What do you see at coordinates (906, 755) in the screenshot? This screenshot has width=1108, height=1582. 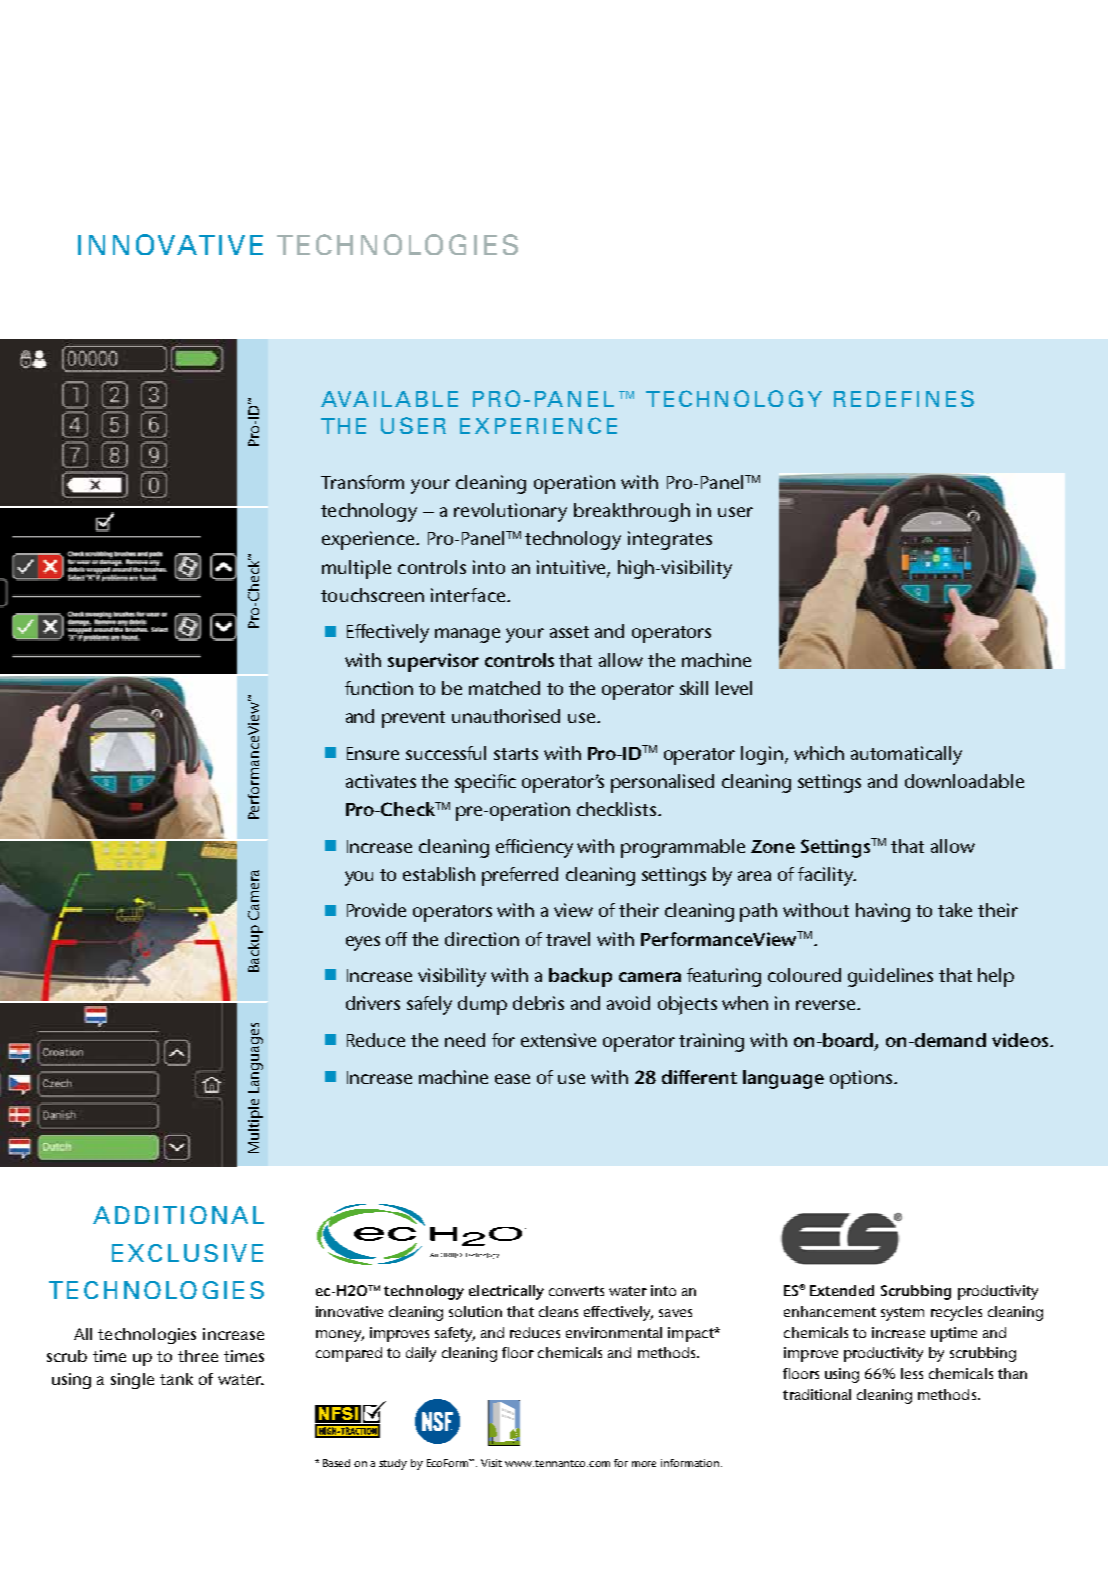 I see `automatically` at bounding box center [906, 755].
